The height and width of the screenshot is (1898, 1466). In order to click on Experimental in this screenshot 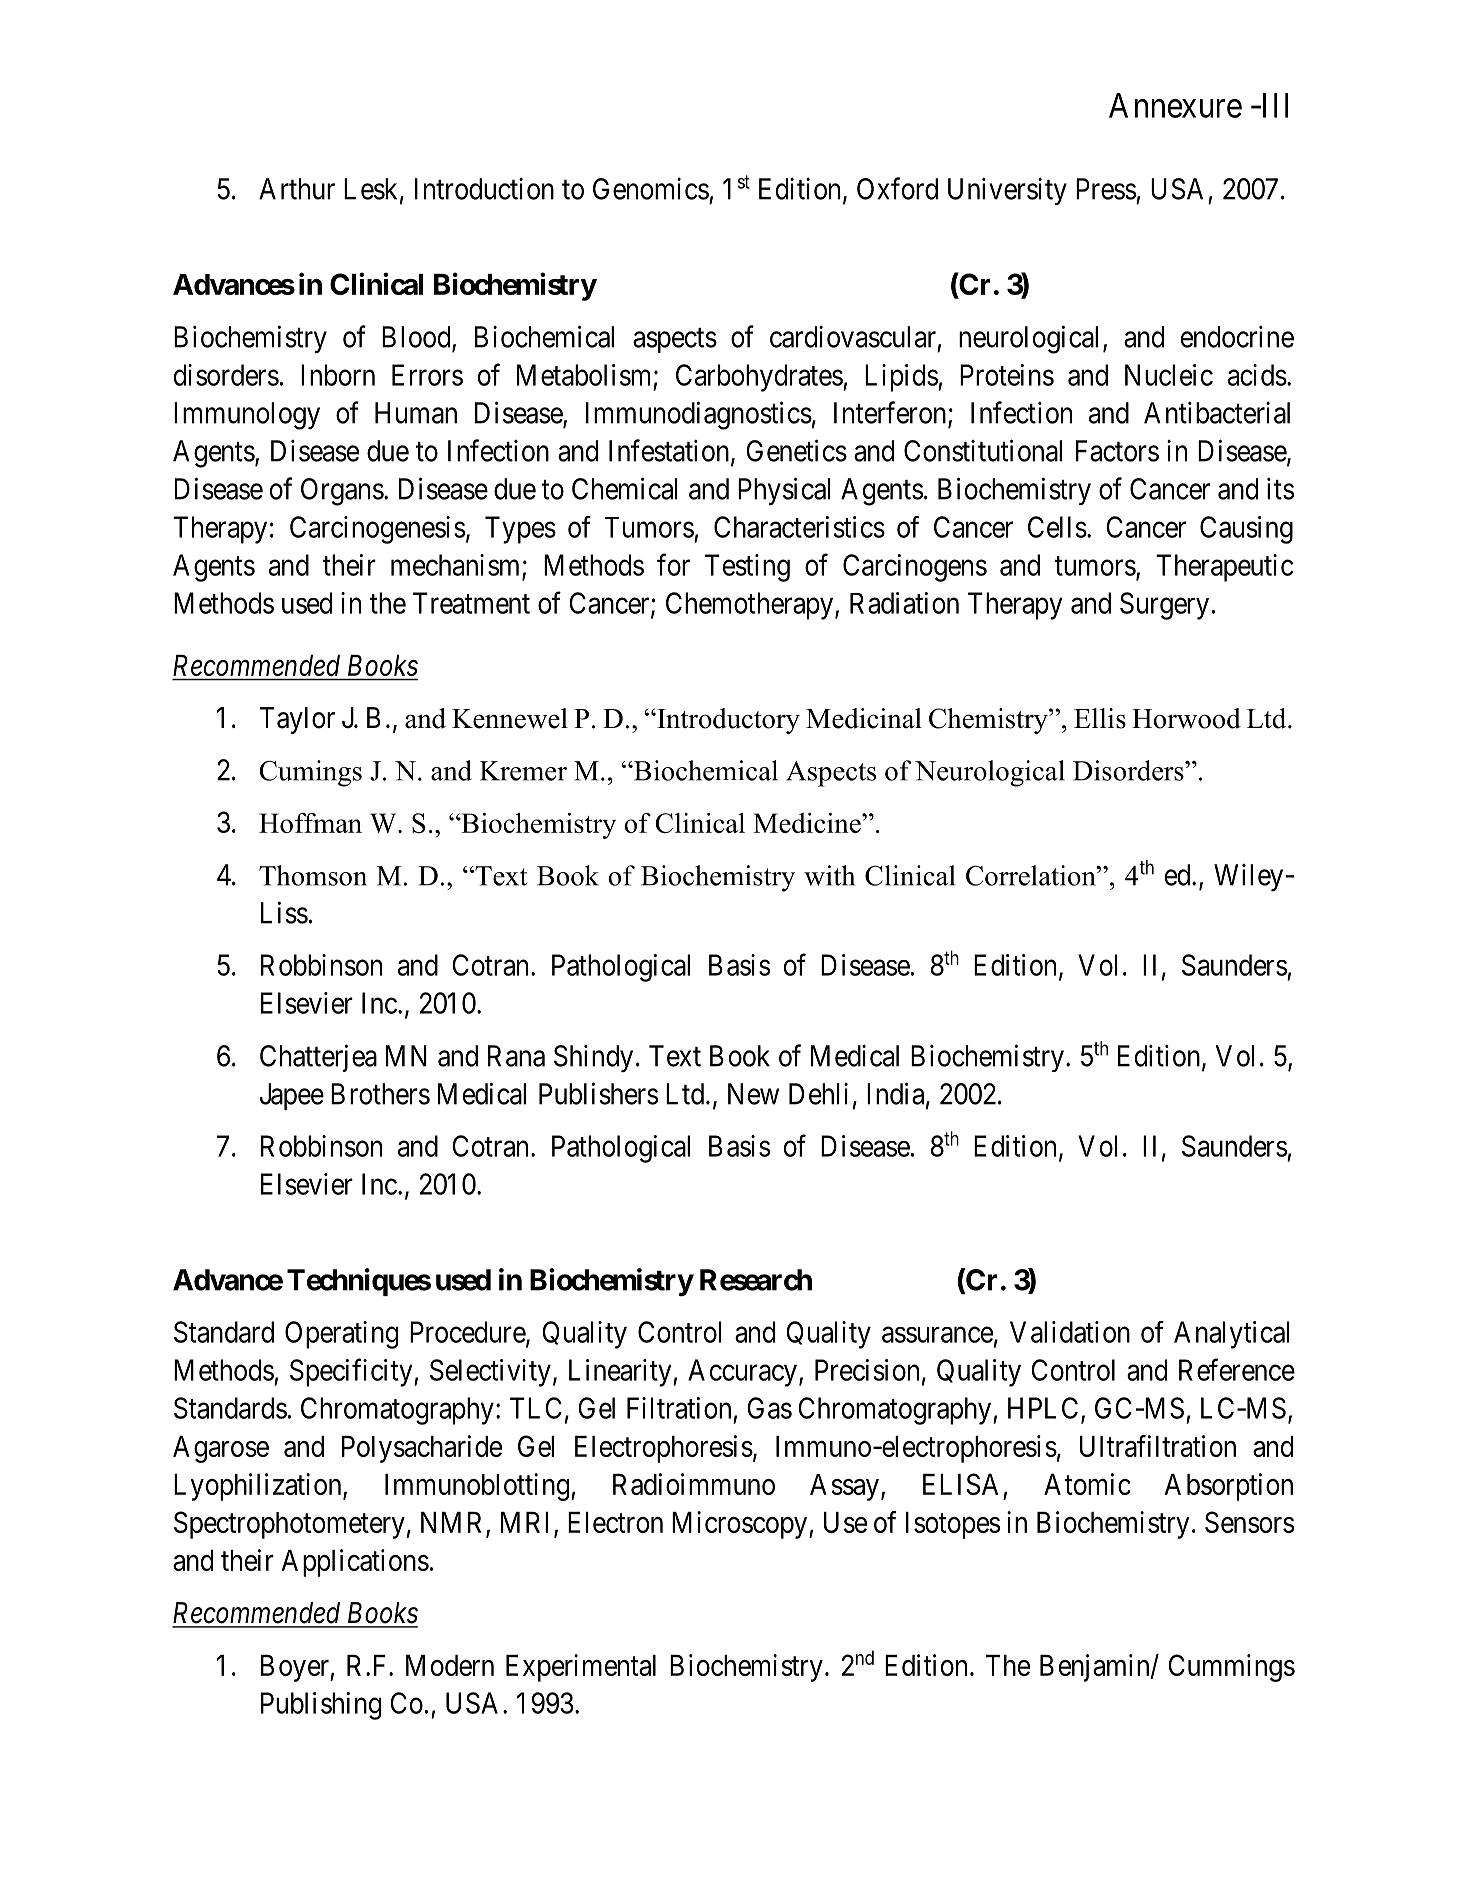, I will do `click(581, 1668)`.
